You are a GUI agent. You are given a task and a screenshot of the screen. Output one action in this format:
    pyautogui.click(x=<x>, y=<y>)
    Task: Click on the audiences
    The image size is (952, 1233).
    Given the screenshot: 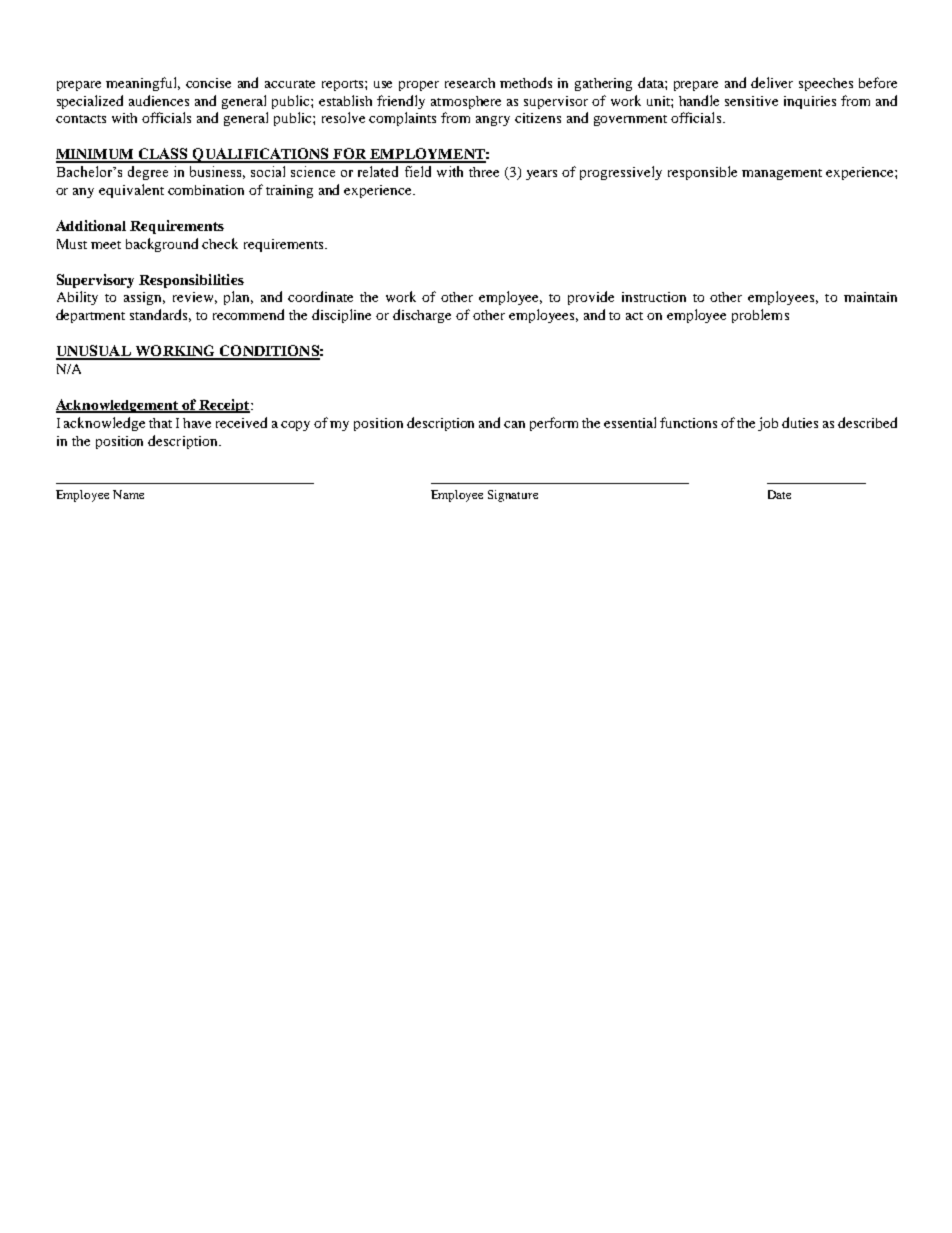 What is the action you would take?
    pyautogui.click(x=159, y=100)
